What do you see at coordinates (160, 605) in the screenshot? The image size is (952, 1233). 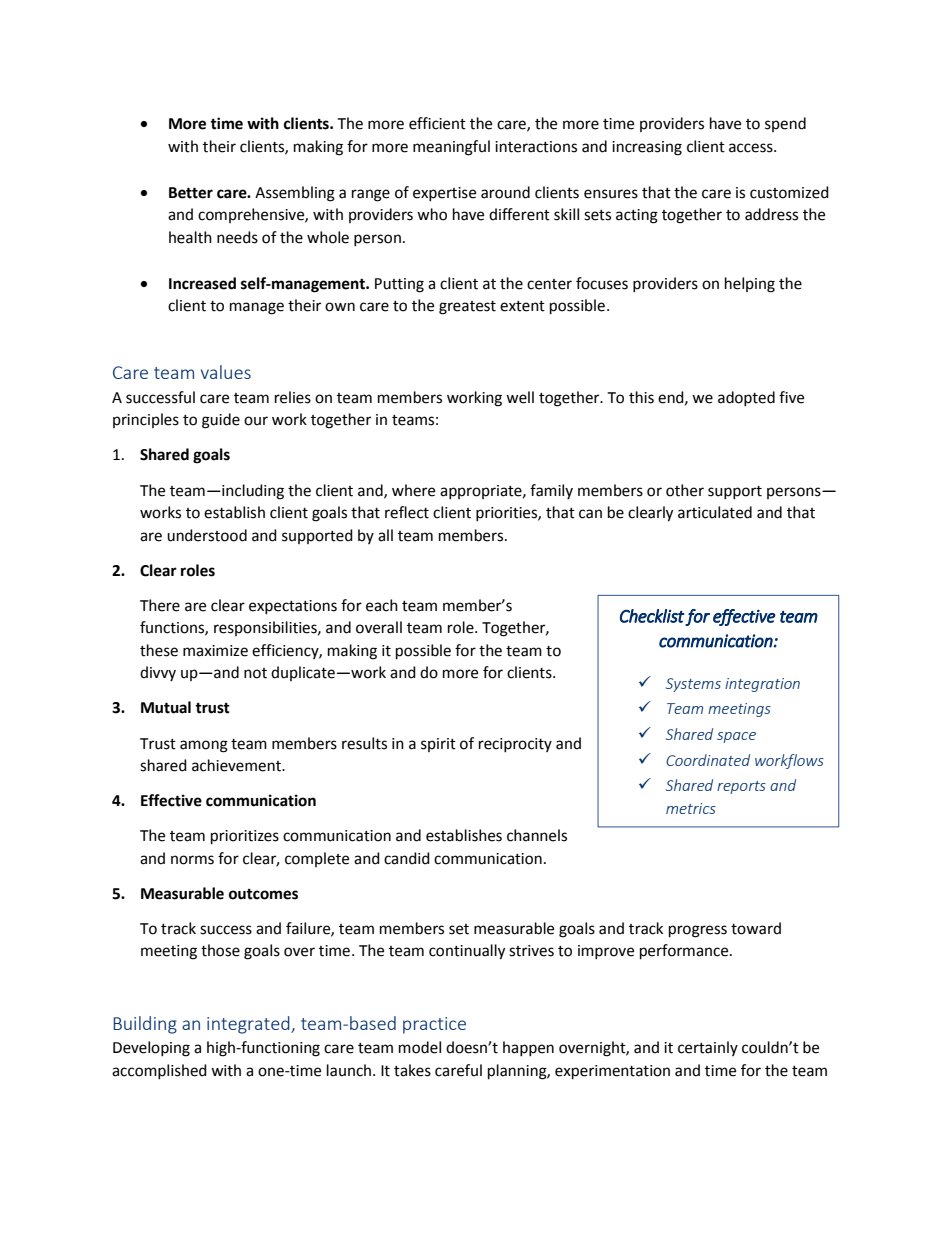 I see `There` at bounding box center [160, 605].
